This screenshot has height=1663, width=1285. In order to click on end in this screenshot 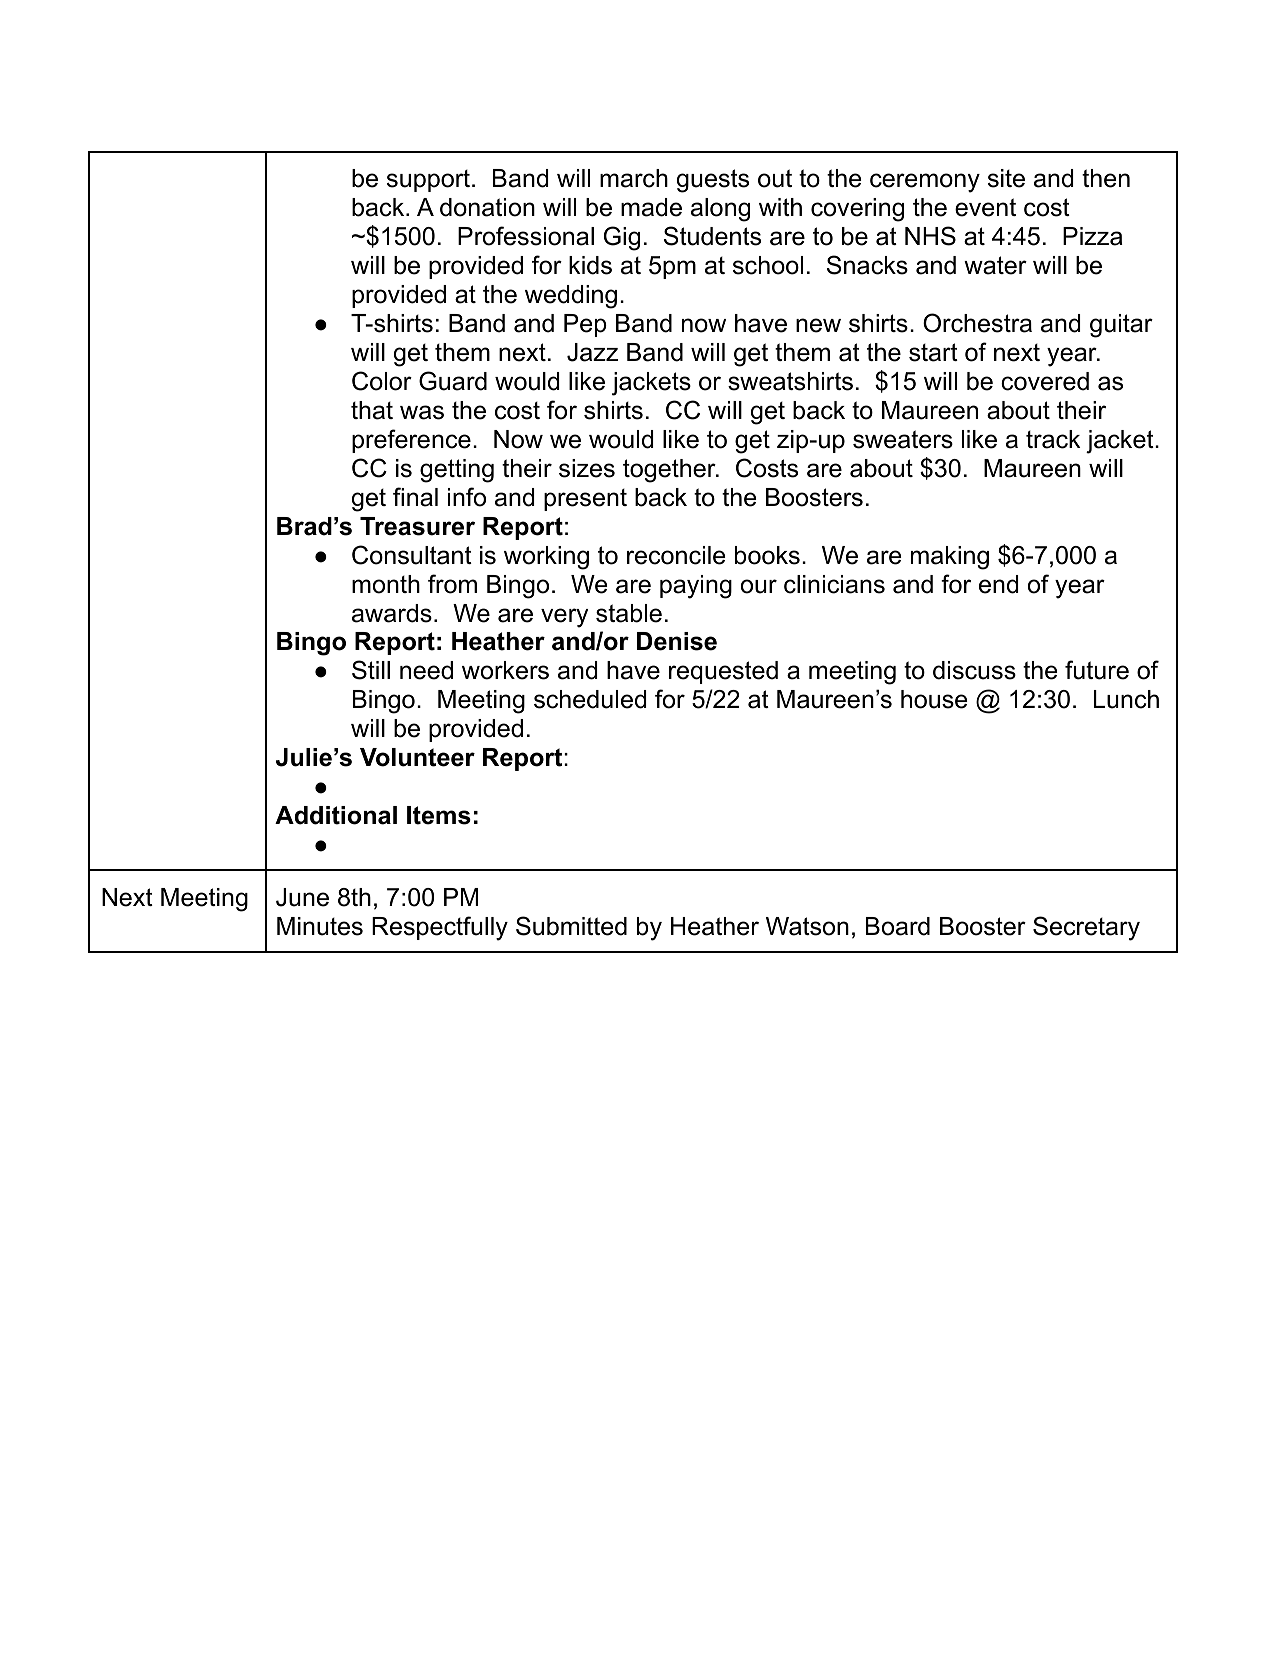, I will do `click(998, 584)`.
